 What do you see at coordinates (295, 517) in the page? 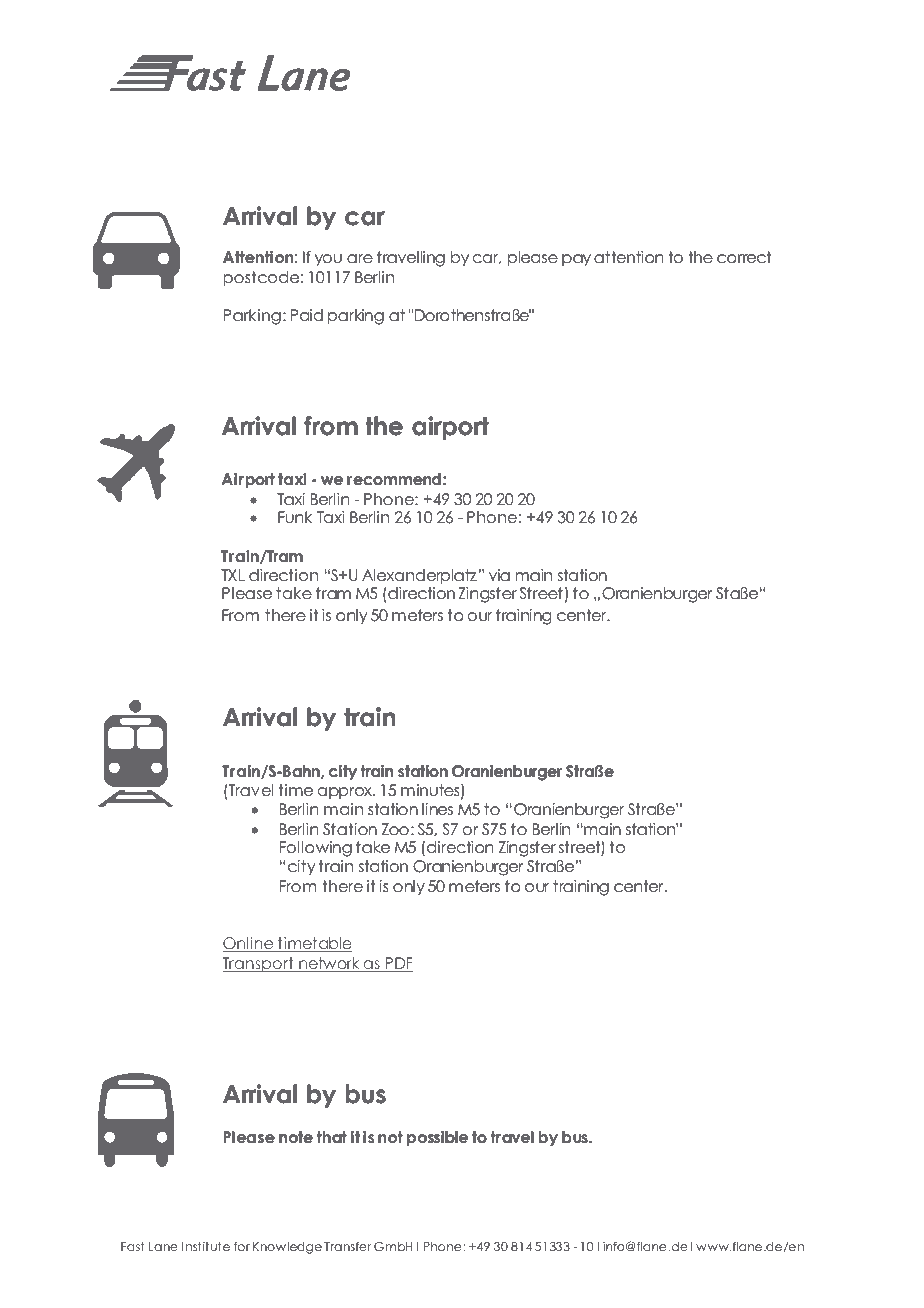
I see `Funk` at bounding box center [295, 517].
